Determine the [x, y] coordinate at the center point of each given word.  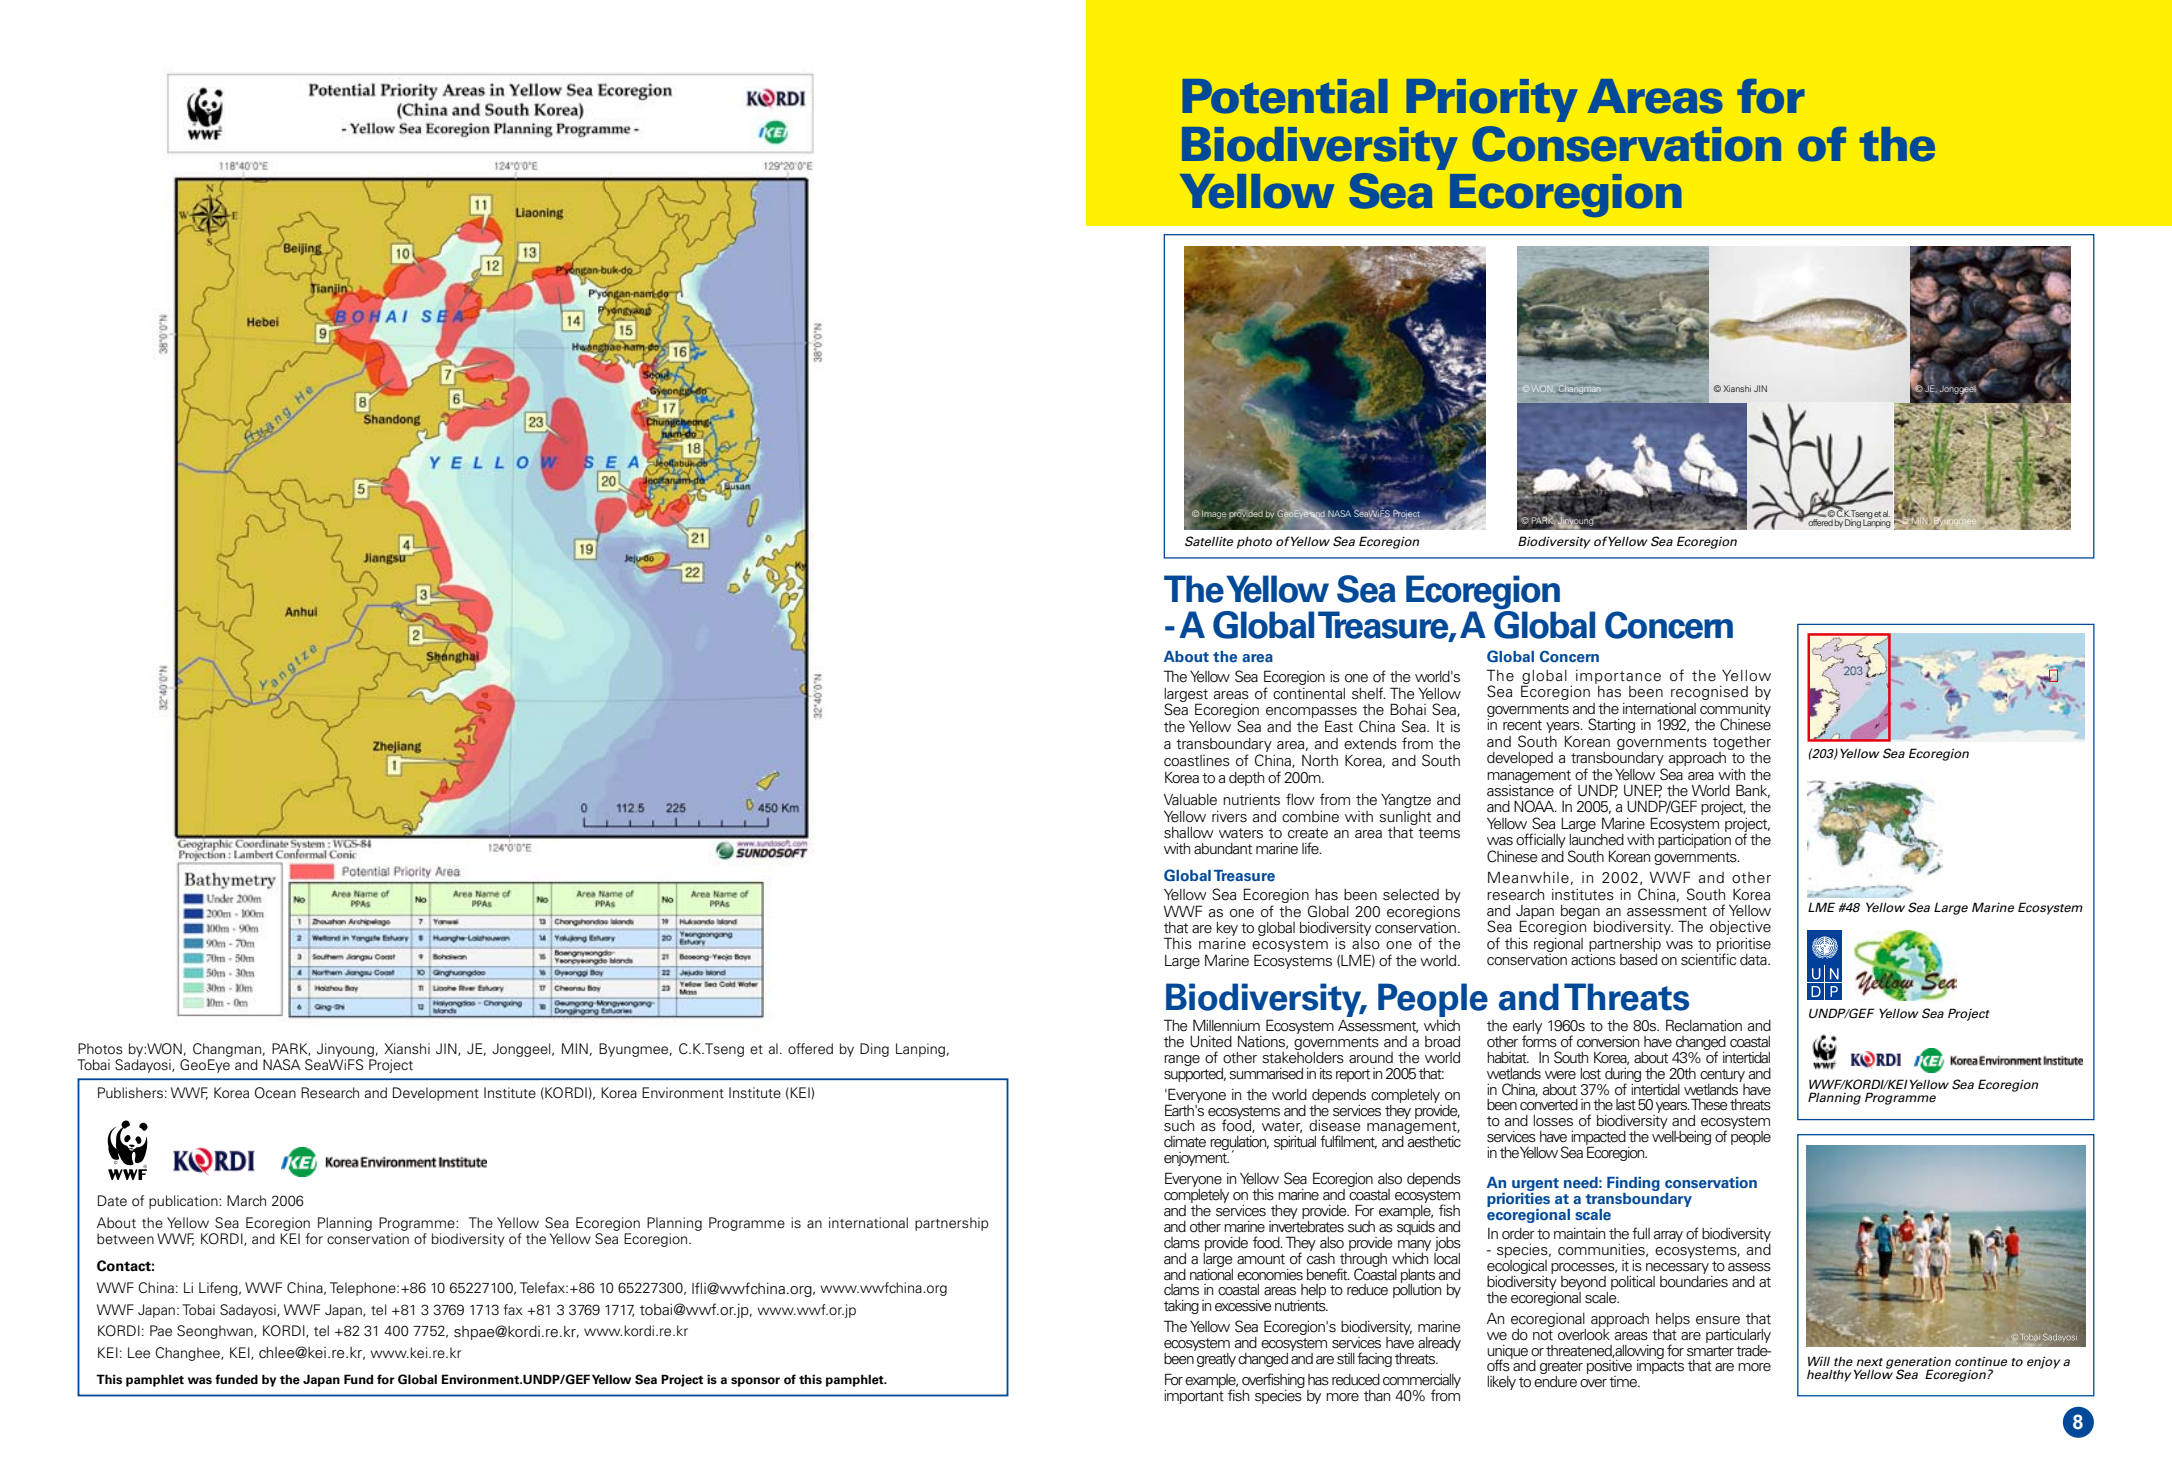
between [125, 1239]
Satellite [1209, 541]
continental [1309, 694]
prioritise [1744, 946]
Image [1214, 514]
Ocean [275, 1093]
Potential [1285, 96]
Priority [1492, 100]
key [1227, 929]
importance [1618, 677]
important [1194, 1395]
